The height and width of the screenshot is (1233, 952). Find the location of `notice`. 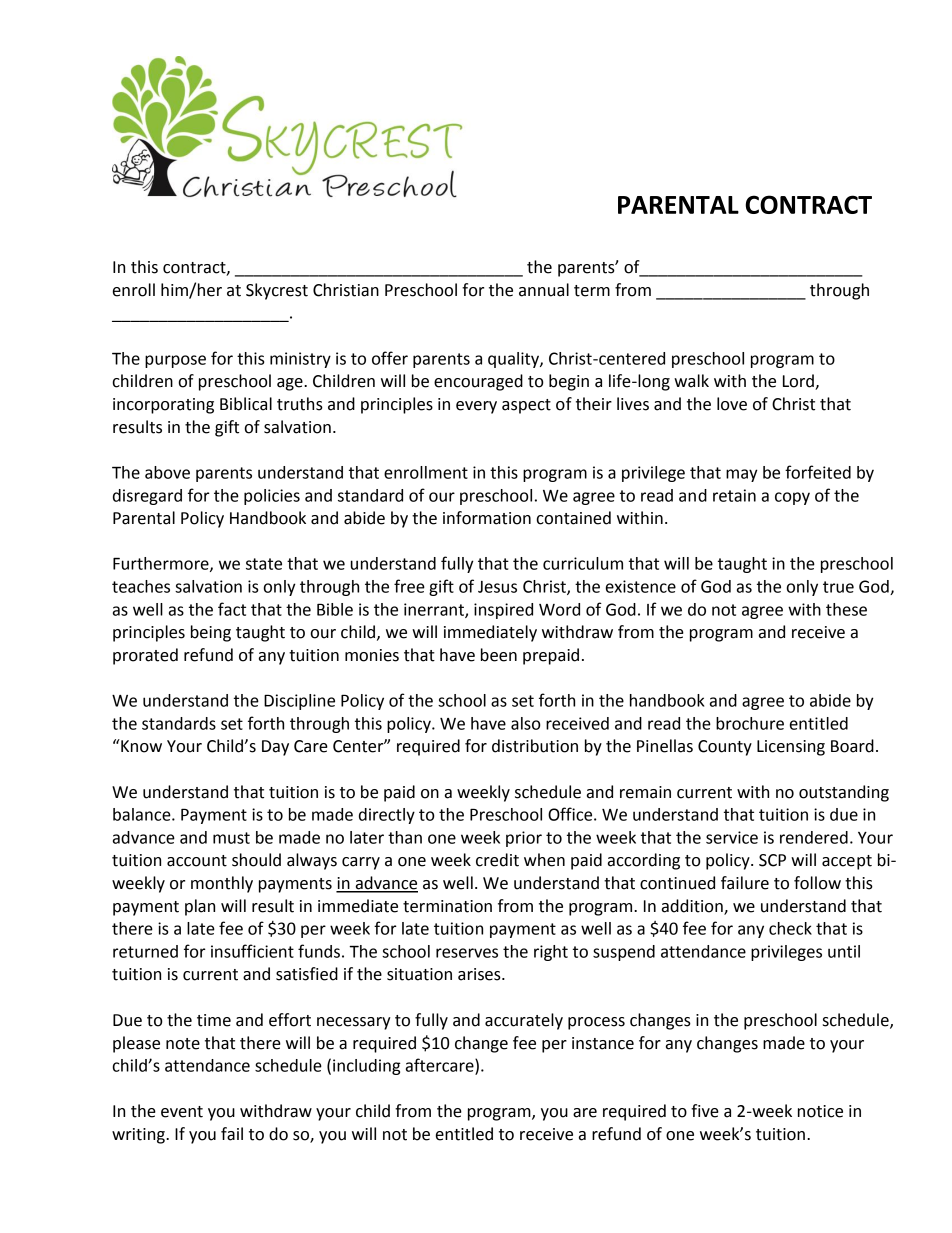

notice is located at coordinates (820, 1111).
